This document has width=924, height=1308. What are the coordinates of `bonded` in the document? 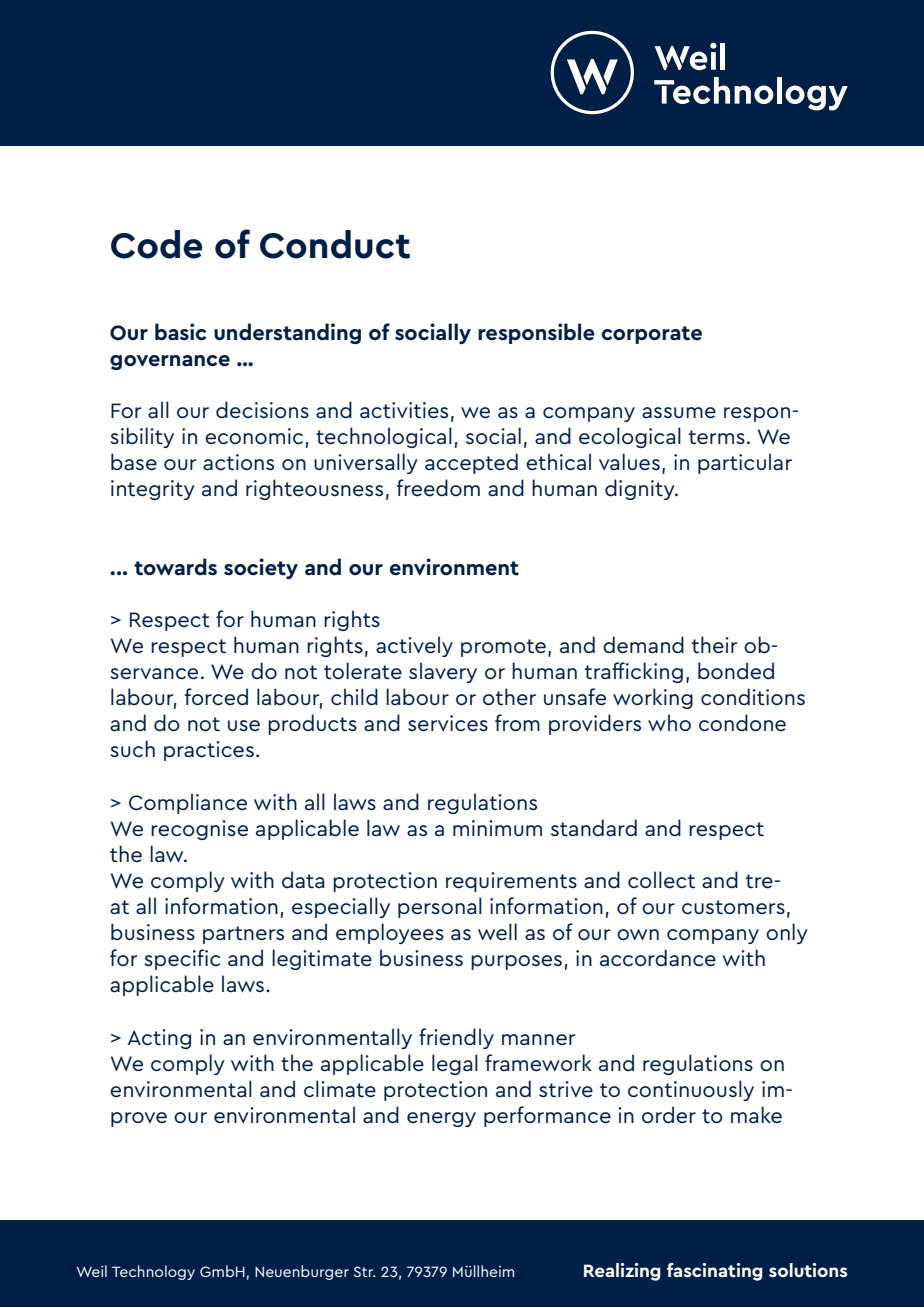 It's located at (736, 671).
